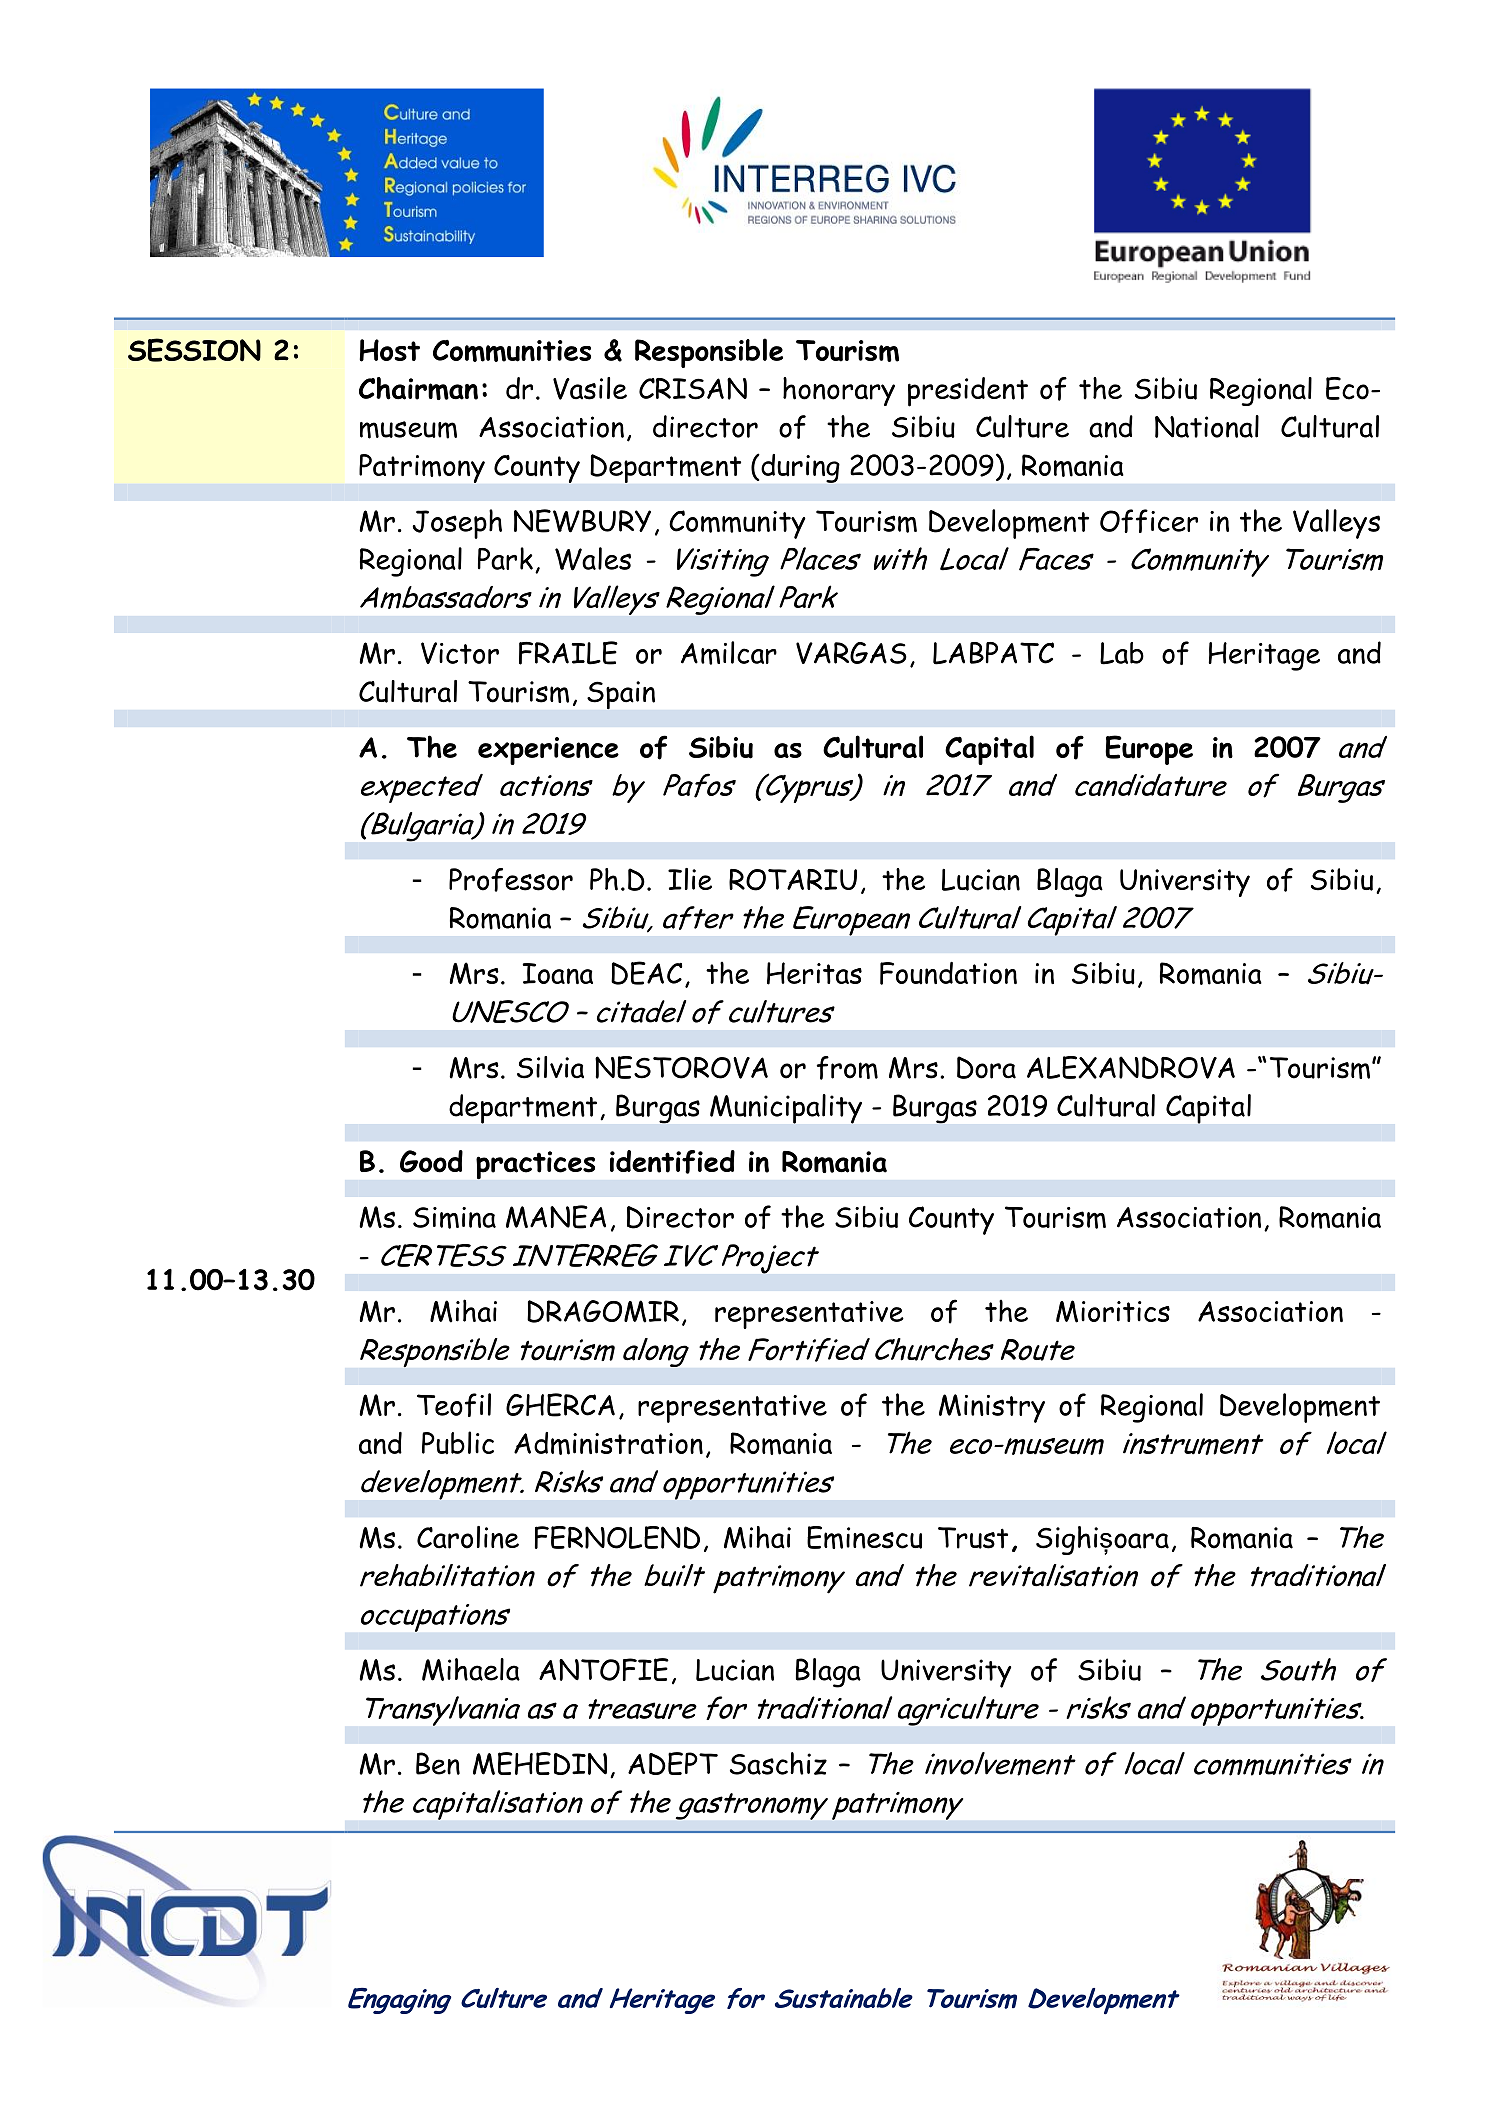  I want to click on president, so click(968, 392).
